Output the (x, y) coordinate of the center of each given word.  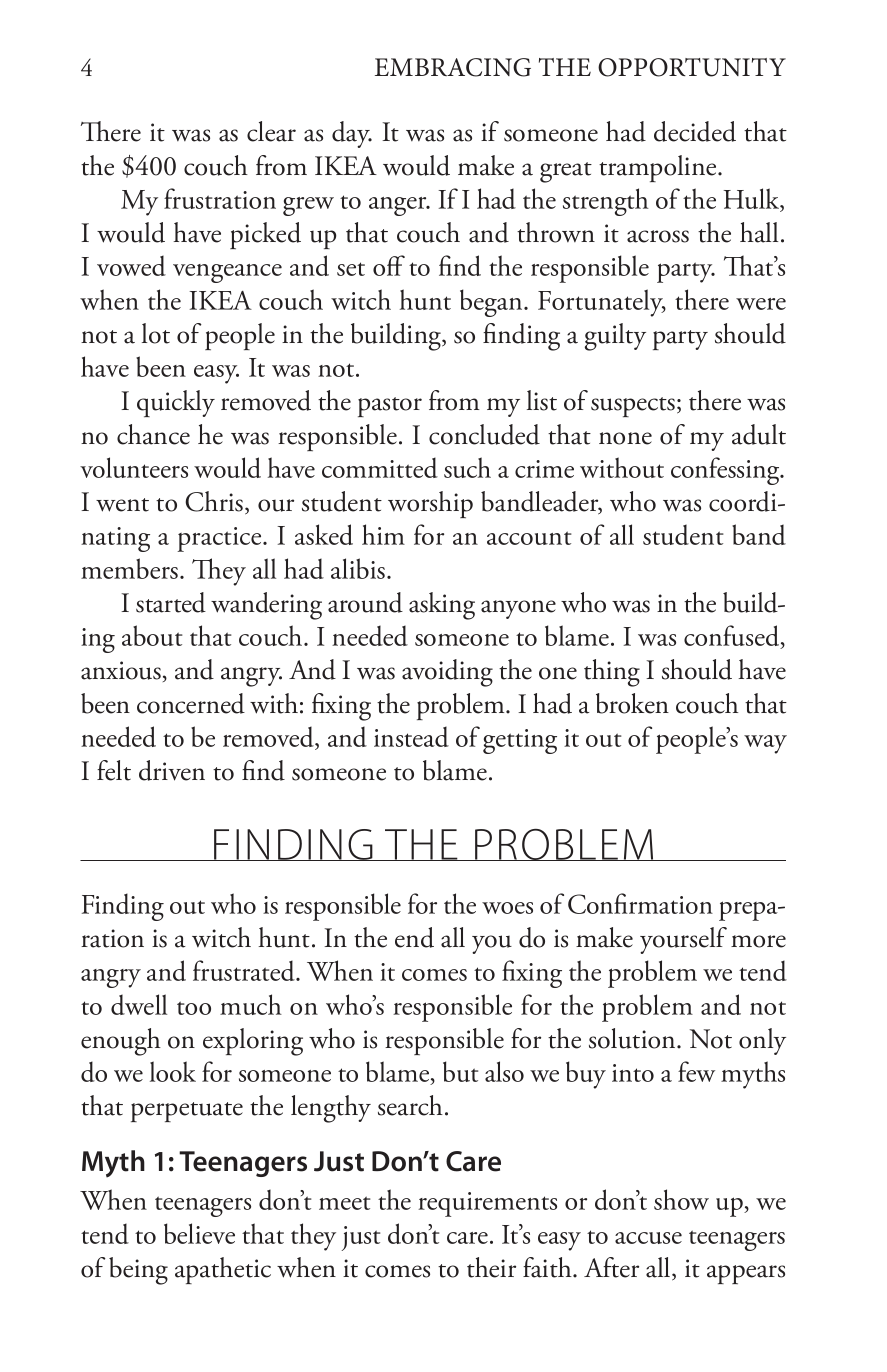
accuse (648, 1238)
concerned (191, 703)
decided (695, 131)
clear (271, 131)
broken (632, 703)
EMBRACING (453, 67)
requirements (487, 1204)
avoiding (447, 673)
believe (199, 1233)
